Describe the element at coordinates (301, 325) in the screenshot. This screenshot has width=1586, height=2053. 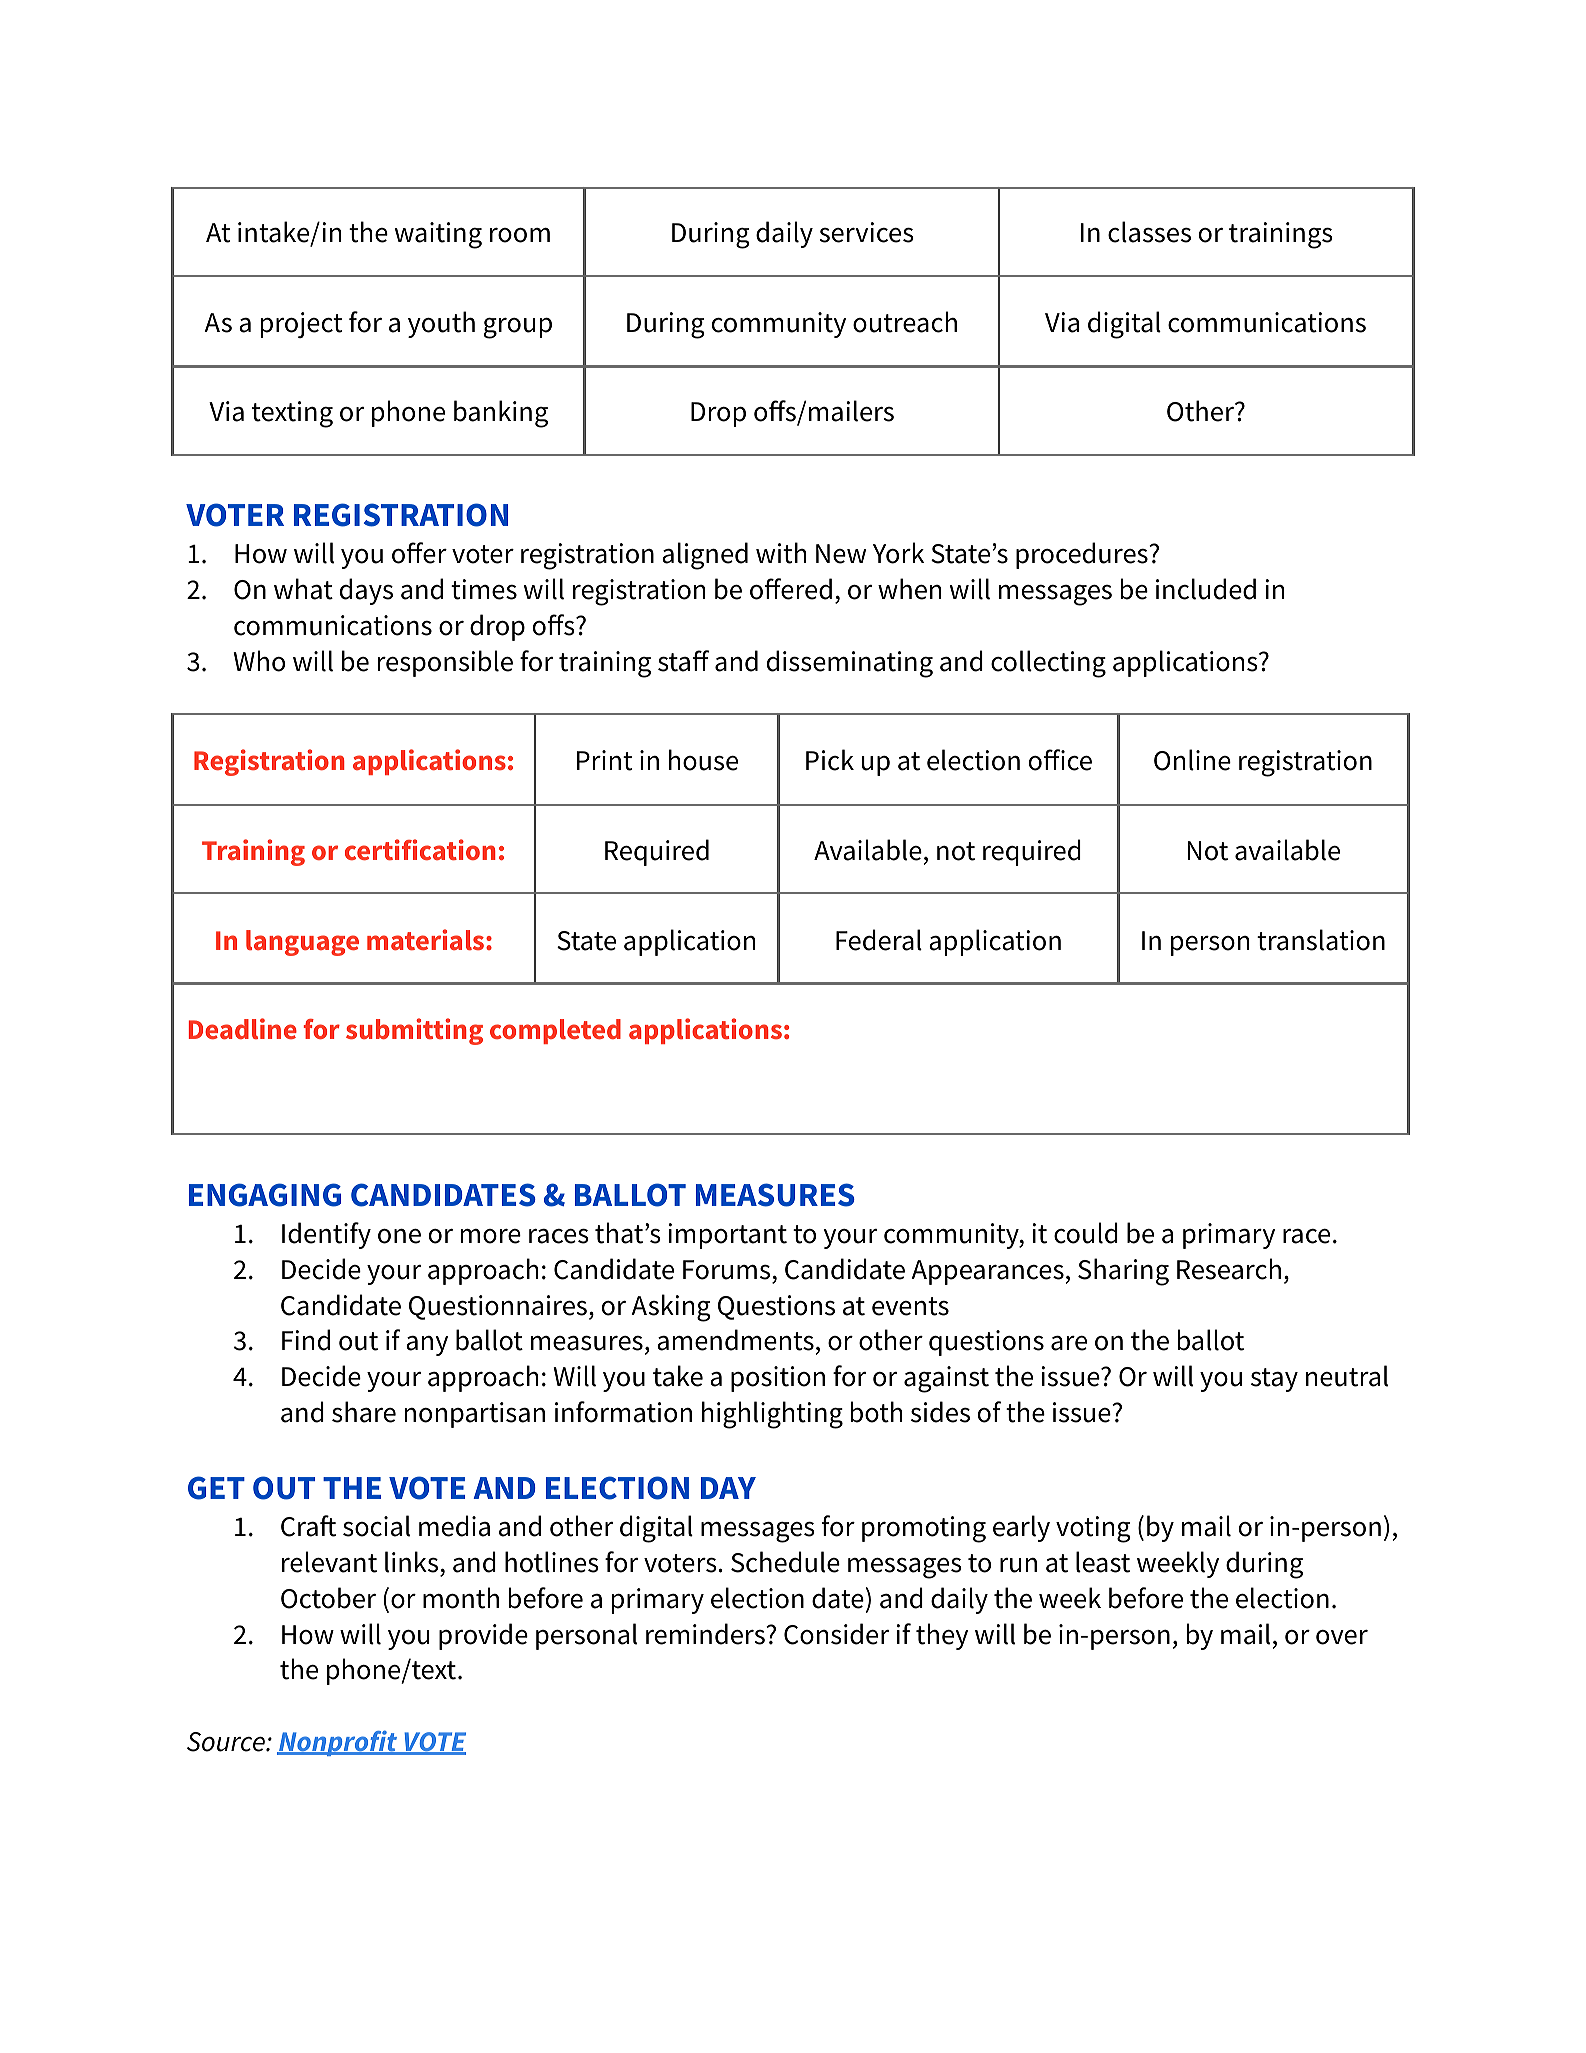
I see `project` at that location.
